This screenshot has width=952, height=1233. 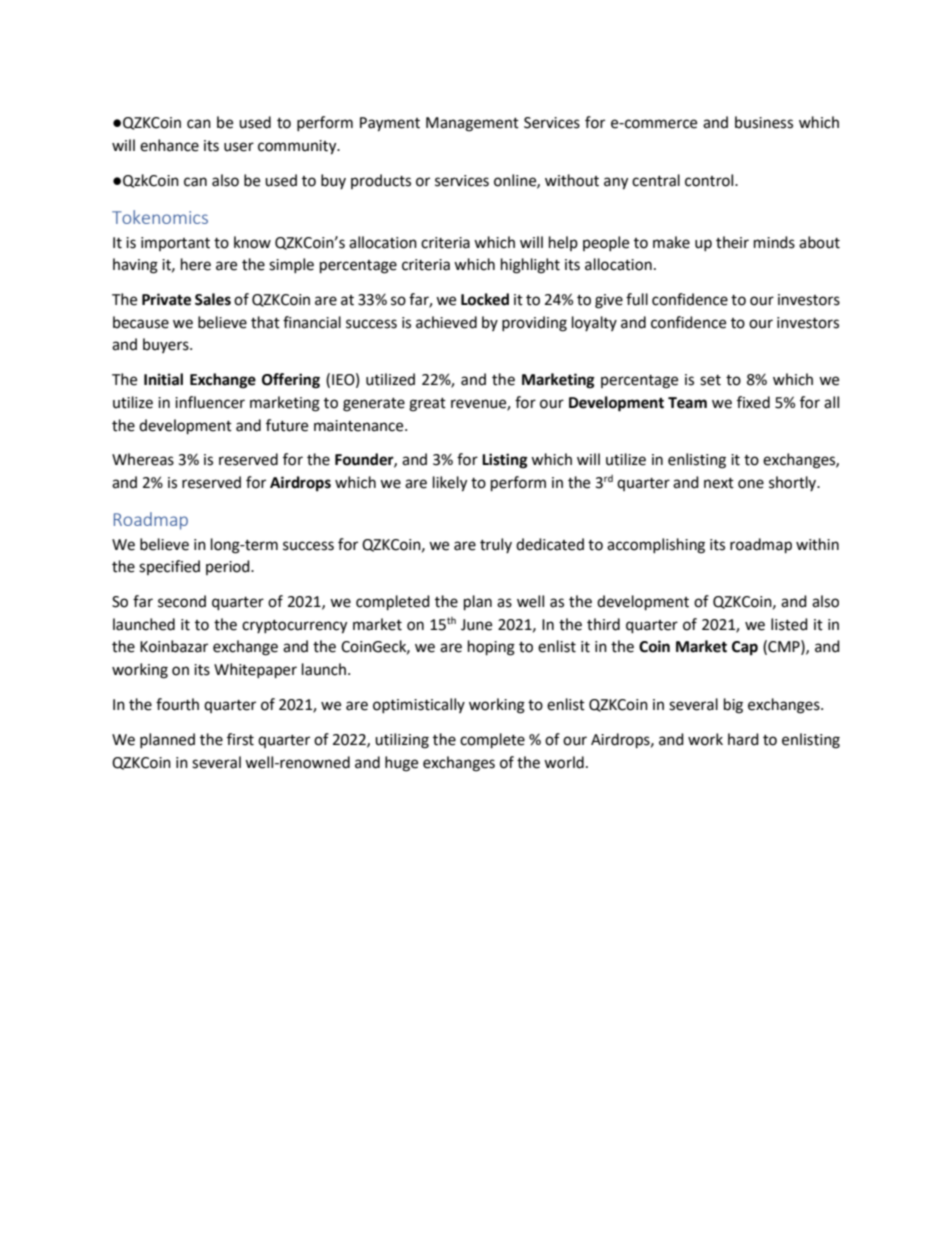 What do you see at coordinates (239, 147) in the screenshot?
I see `user` at bounding box center [239, 147].
